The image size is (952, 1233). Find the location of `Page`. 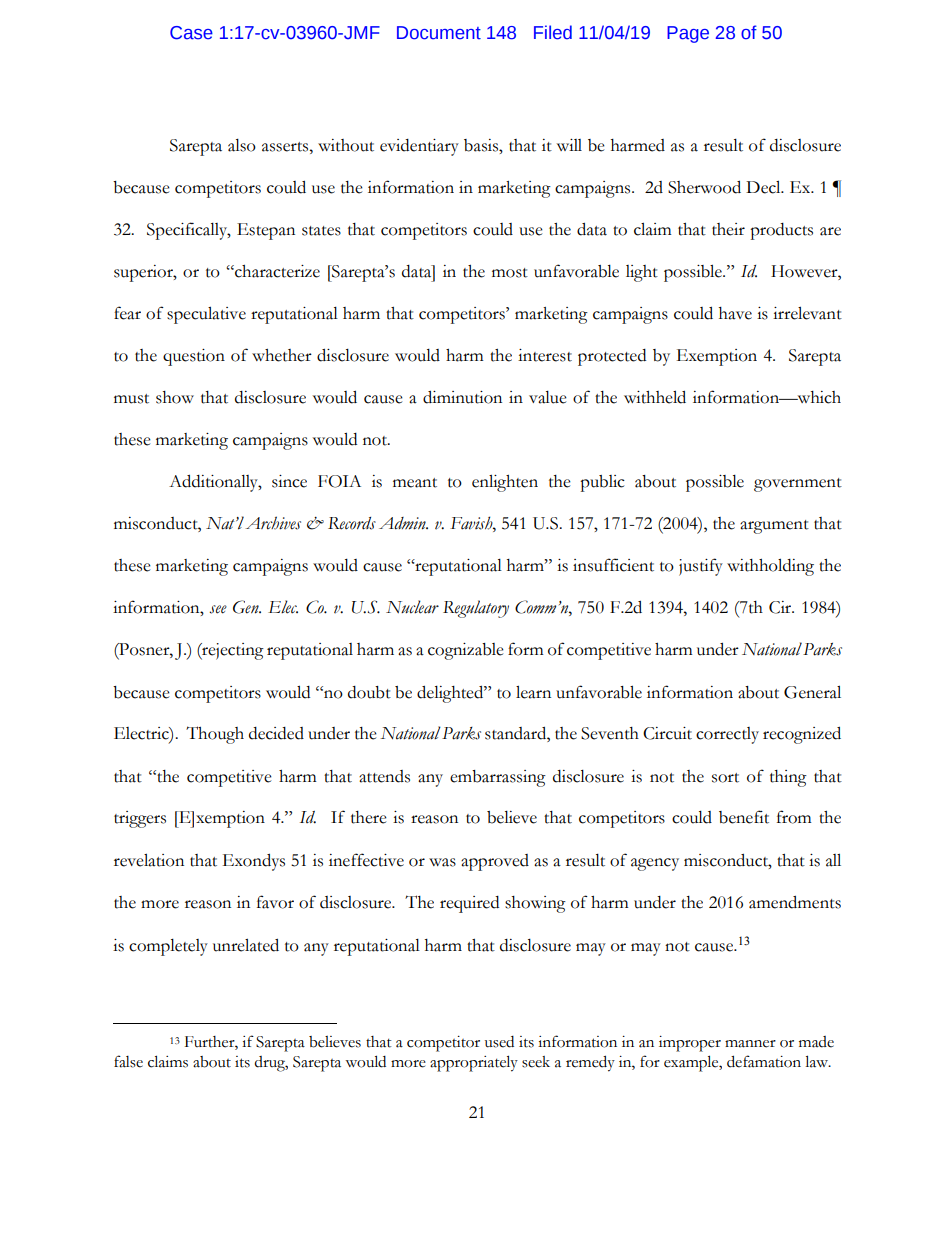

Page is located at coordinates (688, 34).
